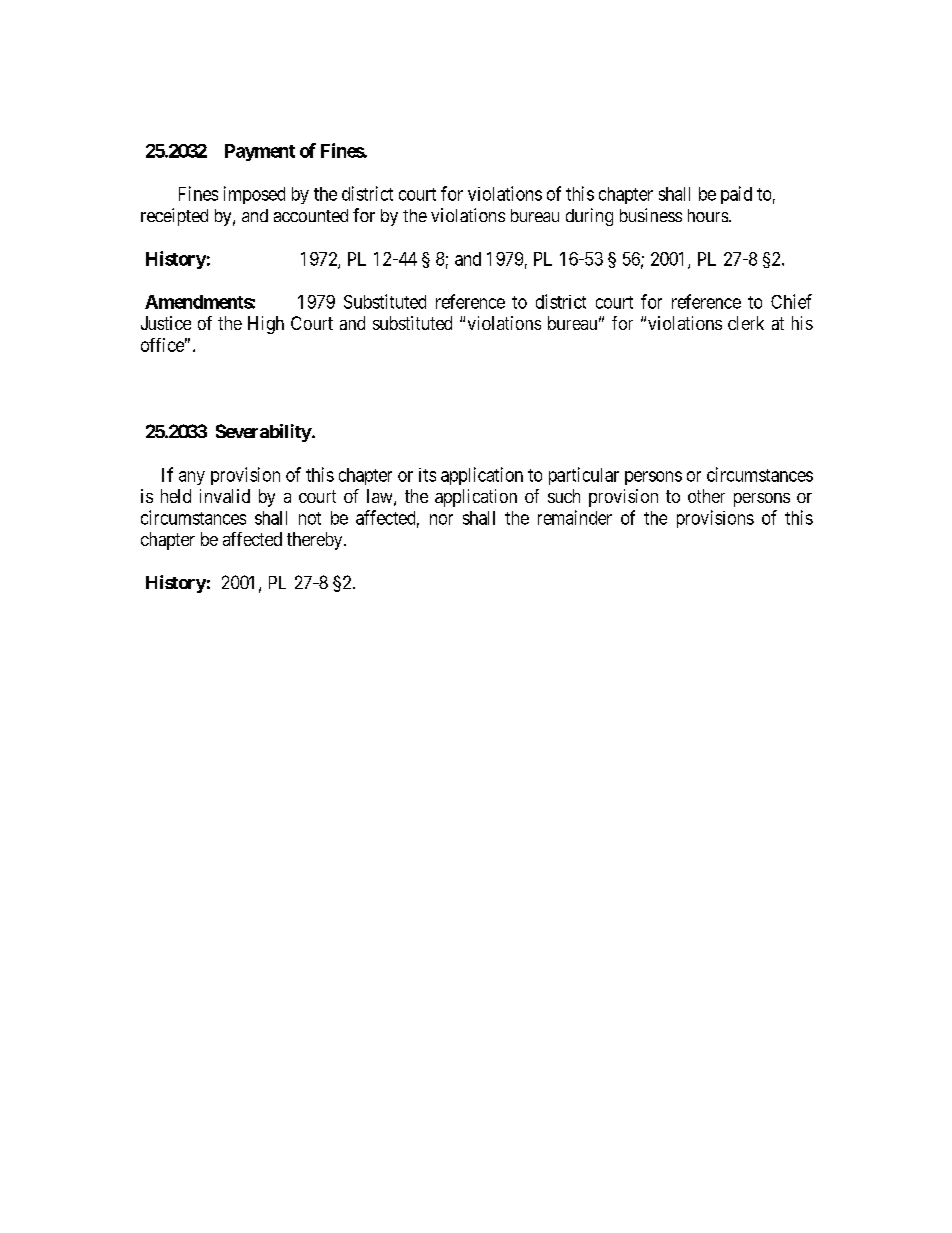 The image size is (952, 1233). What do you see at coordinates (266, 325) in the document?
I see `High` at bounding box center [266, 325].
